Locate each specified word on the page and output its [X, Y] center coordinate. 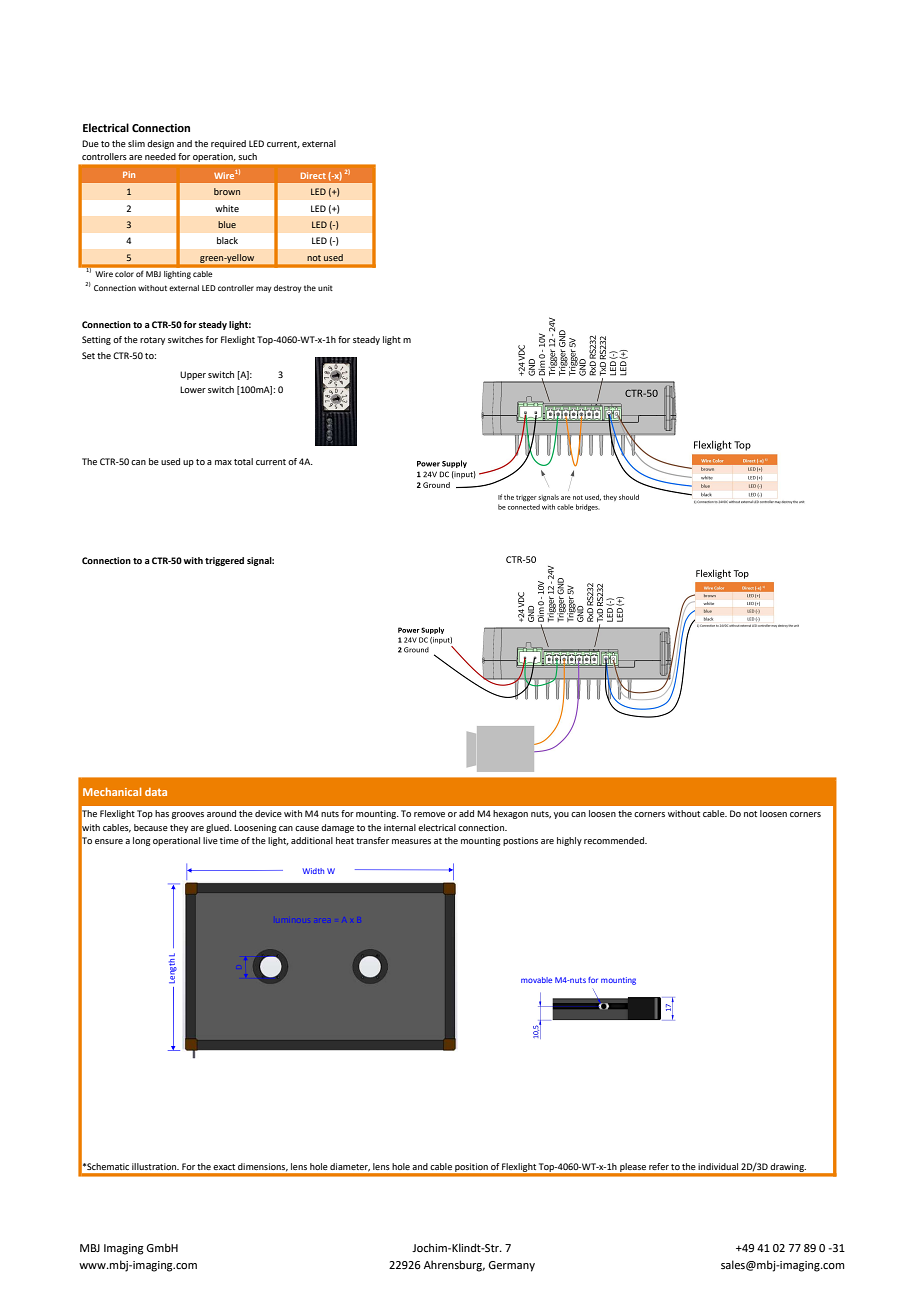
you [561, 815]
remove [429, 814]
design [160, 144]
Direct [313, 175]
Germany [511, 1266]
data [156, 792]
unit [325, 288]
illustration [155, 1166]
